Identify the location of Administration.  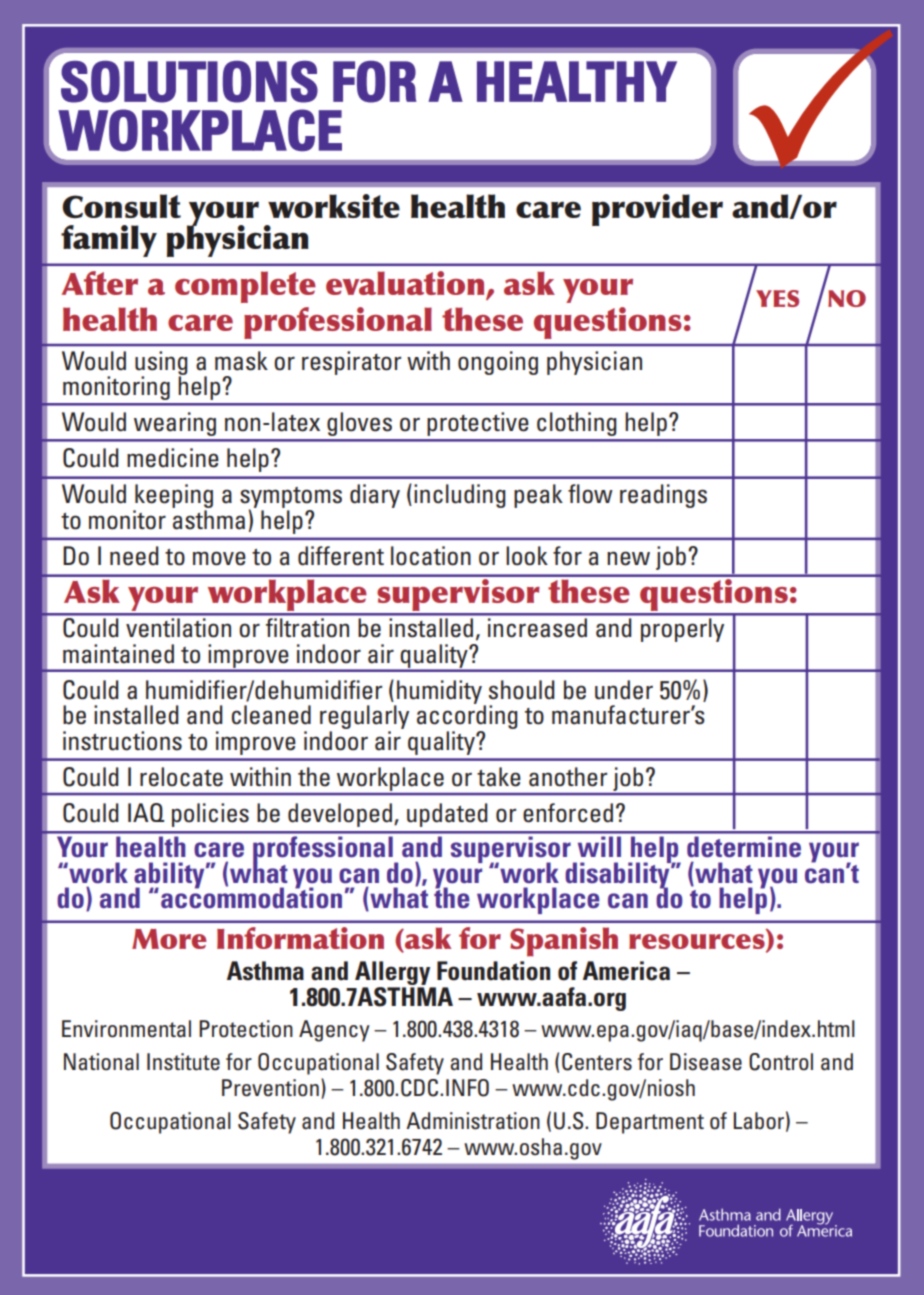
(473, 1121).
